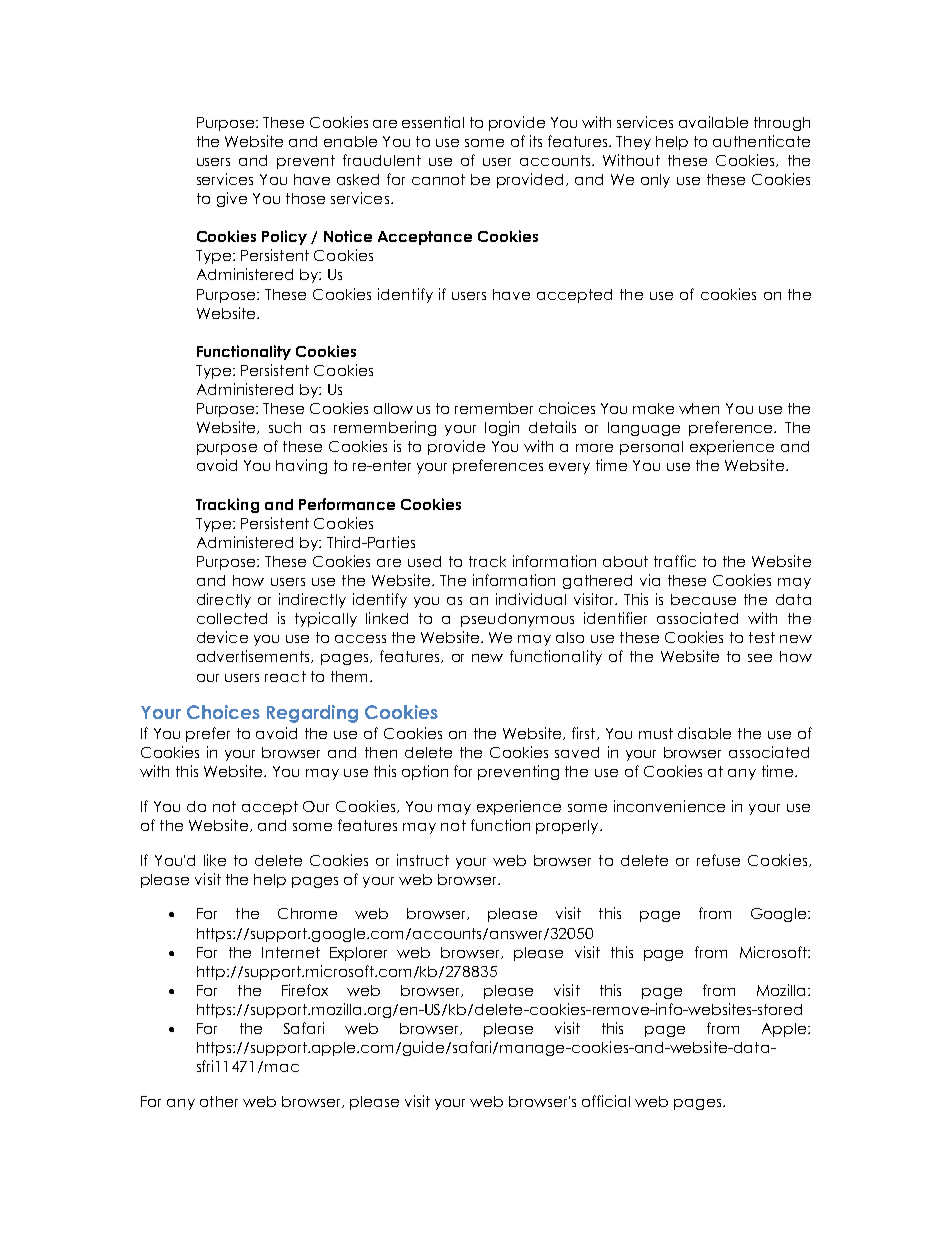 This document has height=1233, width=952. Describe the element at coordinates (219, 1101) in the document. I see `other` at that location.
